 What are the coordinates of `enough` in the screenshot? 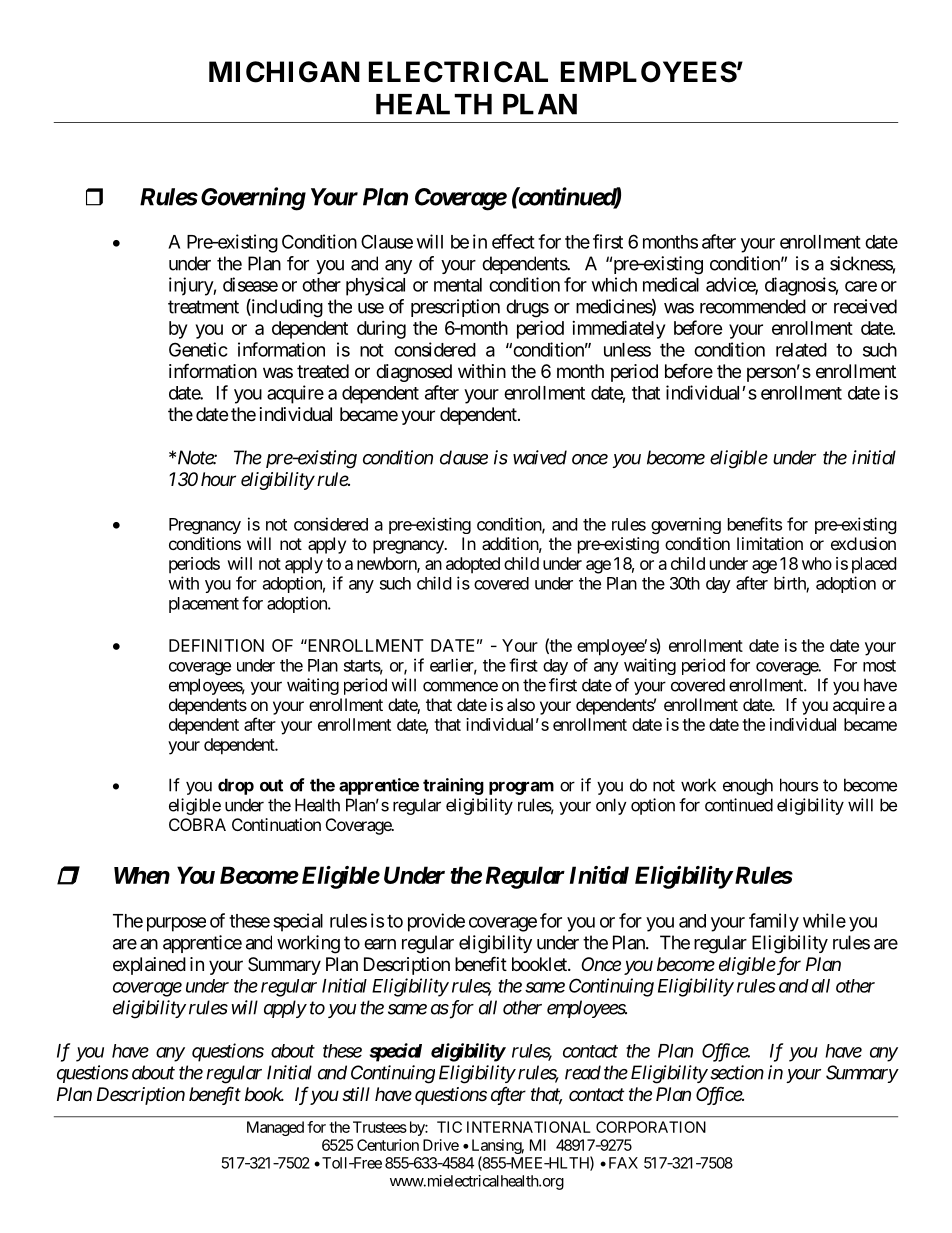 It's located at (748, 786).
